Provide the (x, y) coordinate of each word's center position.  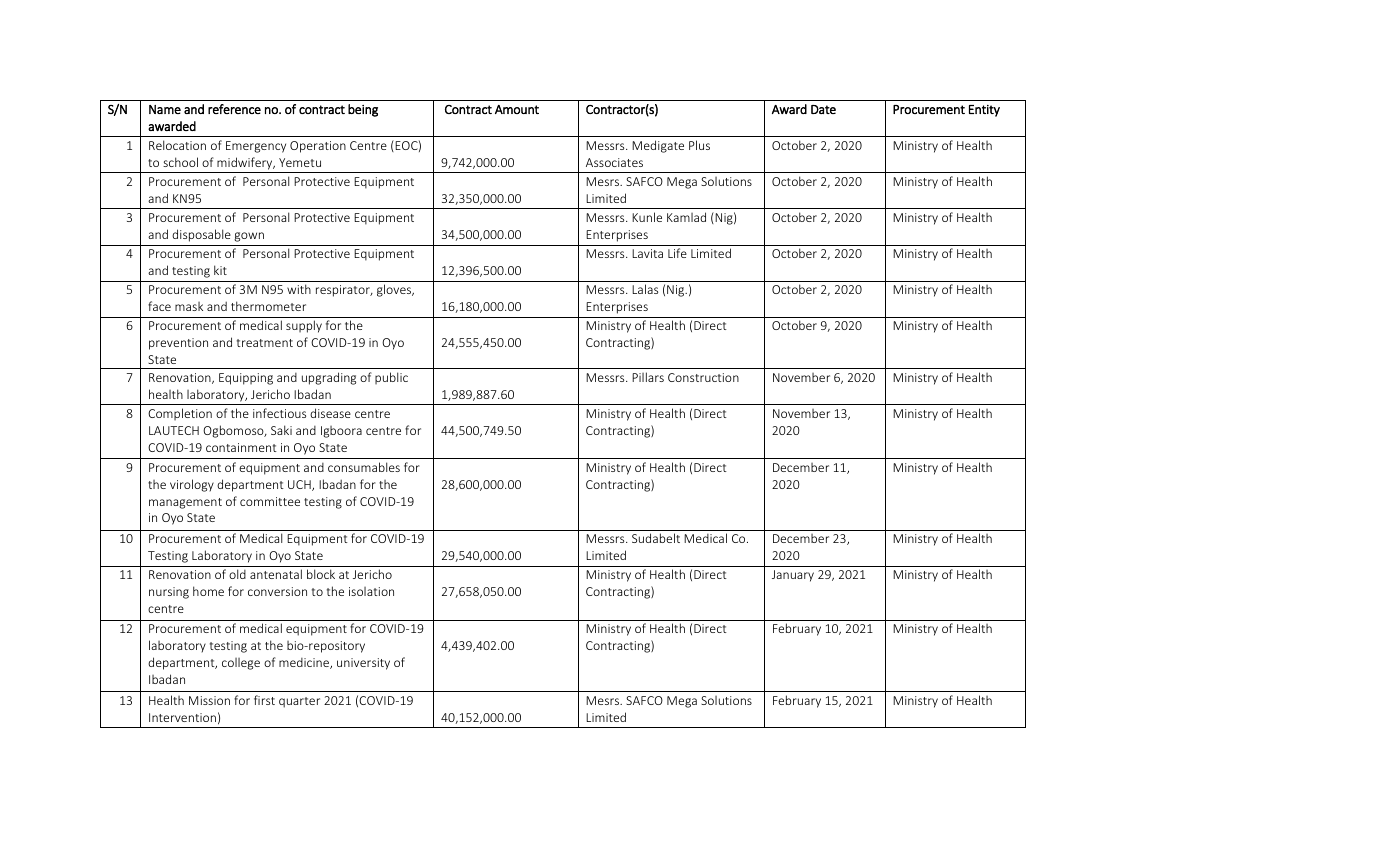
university (363, 664)
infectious (279, 413)
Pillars (648, 377)
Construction (703, 377)
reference (234, 109)
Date (823, 109)
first (264, 700)
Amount (517, 109)
